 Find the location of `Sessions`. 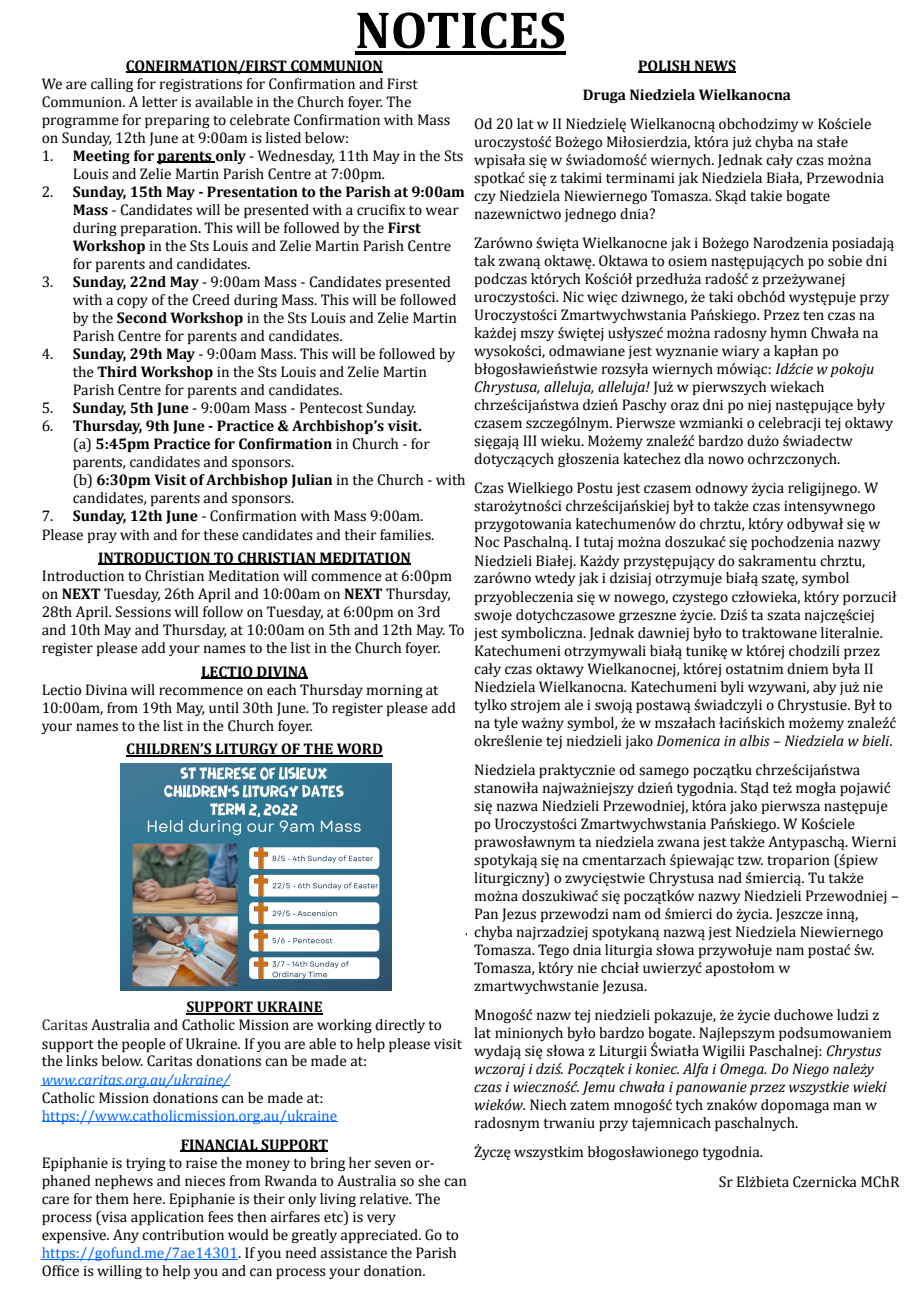

Sessions is located at coordinates (143, 612).
